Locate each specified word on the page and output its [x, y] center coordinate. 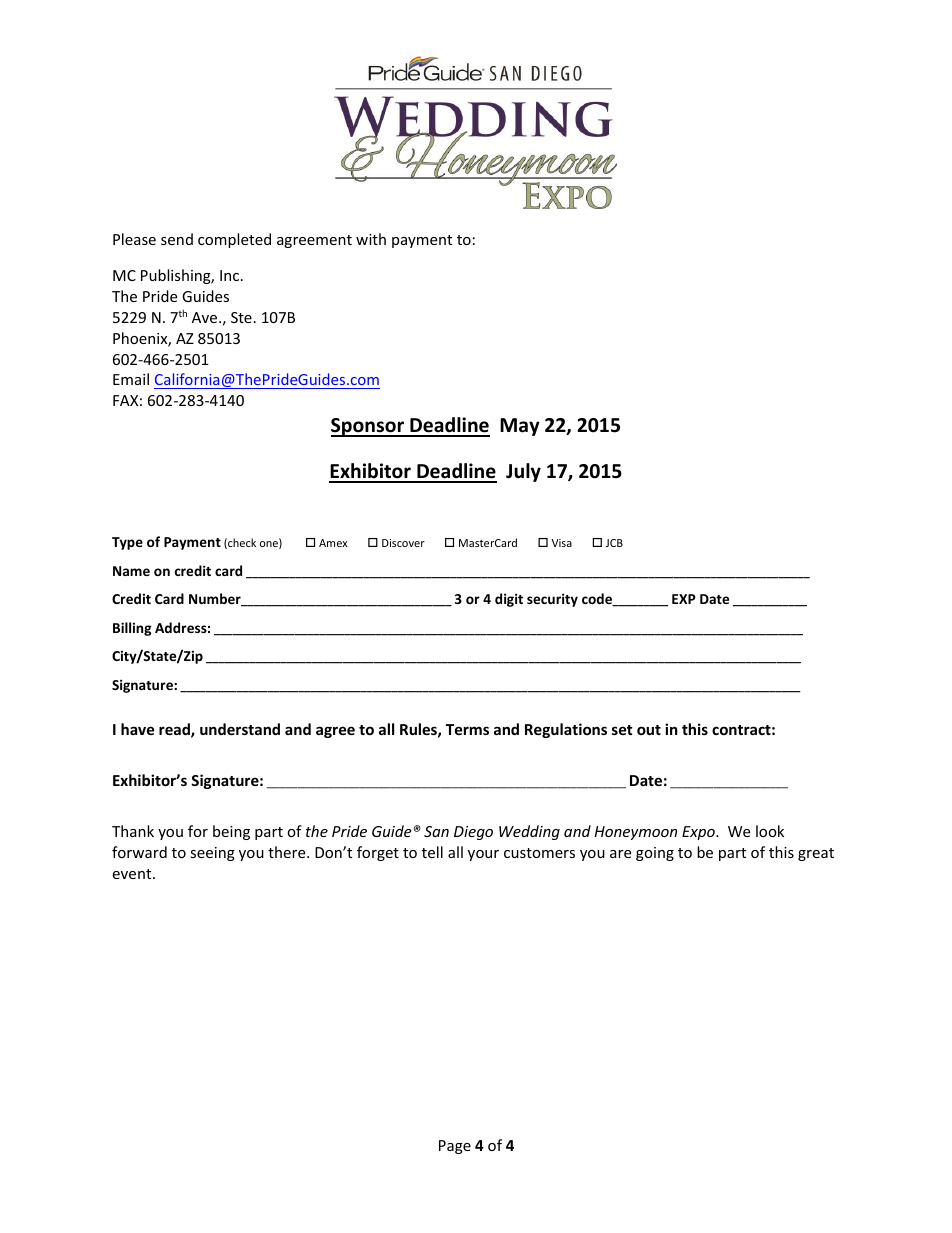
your [483, 855]
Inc [231, 275]
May [520, 427]
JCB [614, 543]
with [371, 239]
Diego [473, 833]
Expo [699, 833]
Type [127, 543]
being [231, 832]
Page [455, 1147]
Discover [403, 543]
